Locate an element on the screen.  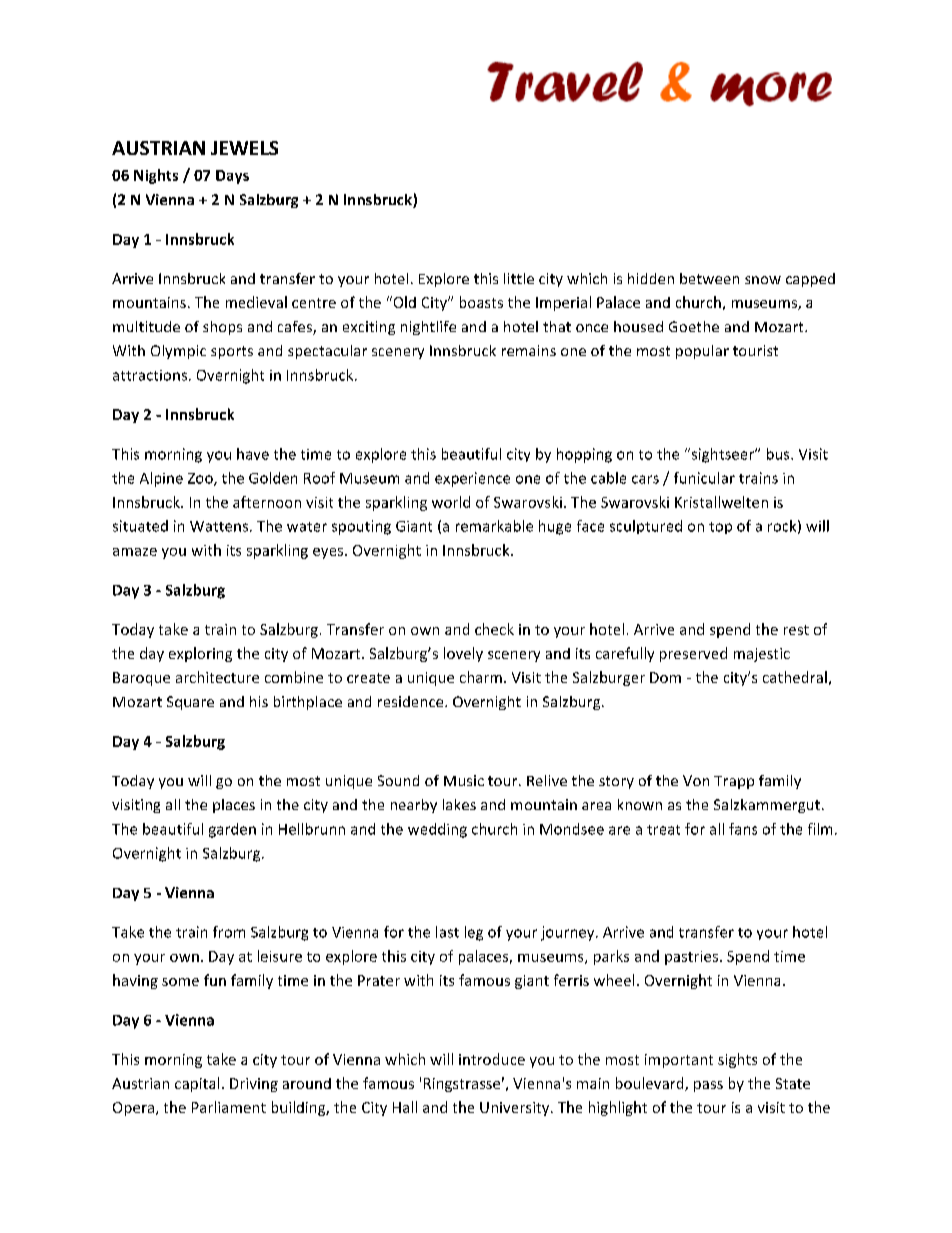
garden is located at coordinates (232, 830).
